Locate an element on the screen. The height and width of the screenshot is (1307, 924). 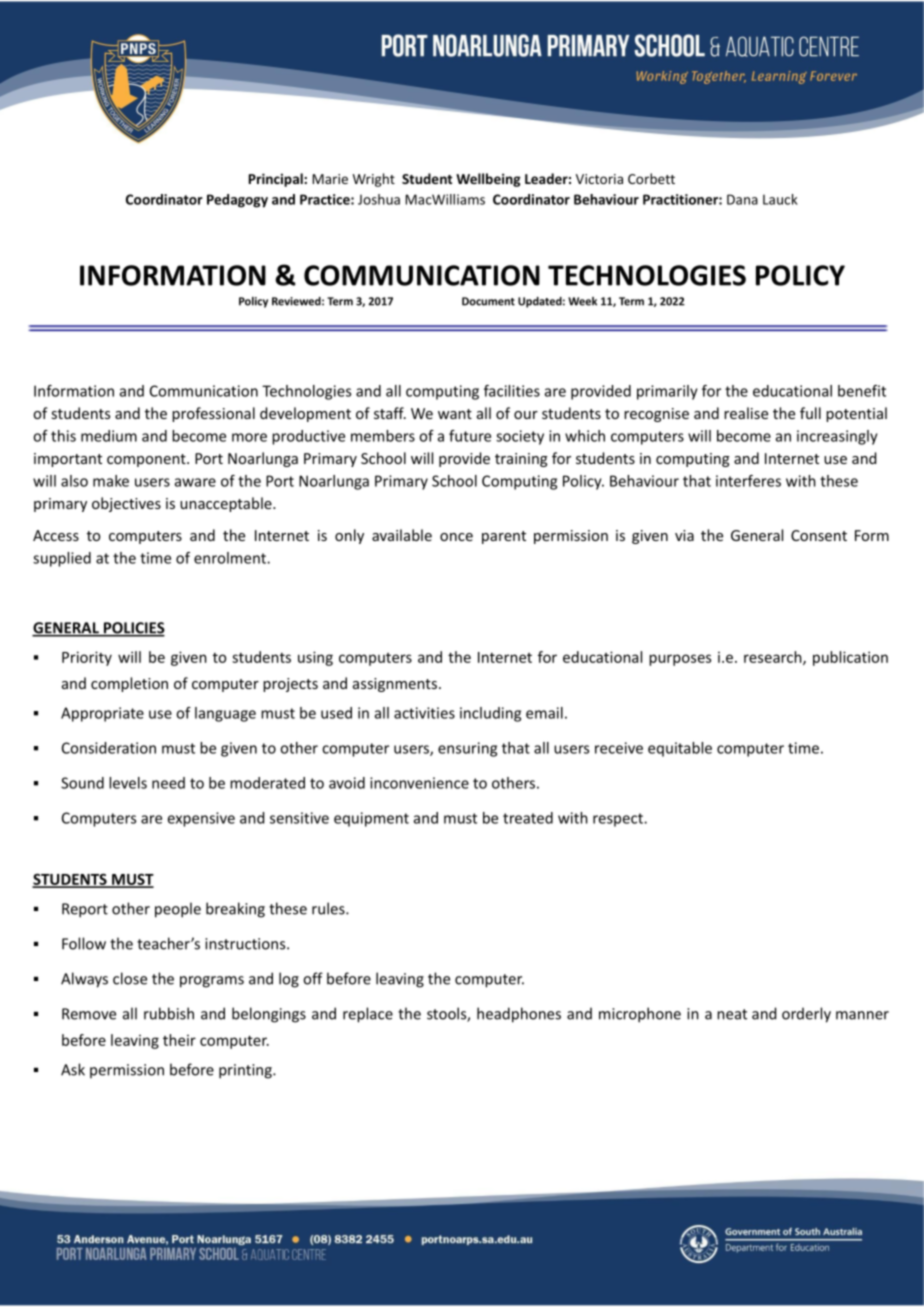
Dana is located at coordinates (742, 199).
